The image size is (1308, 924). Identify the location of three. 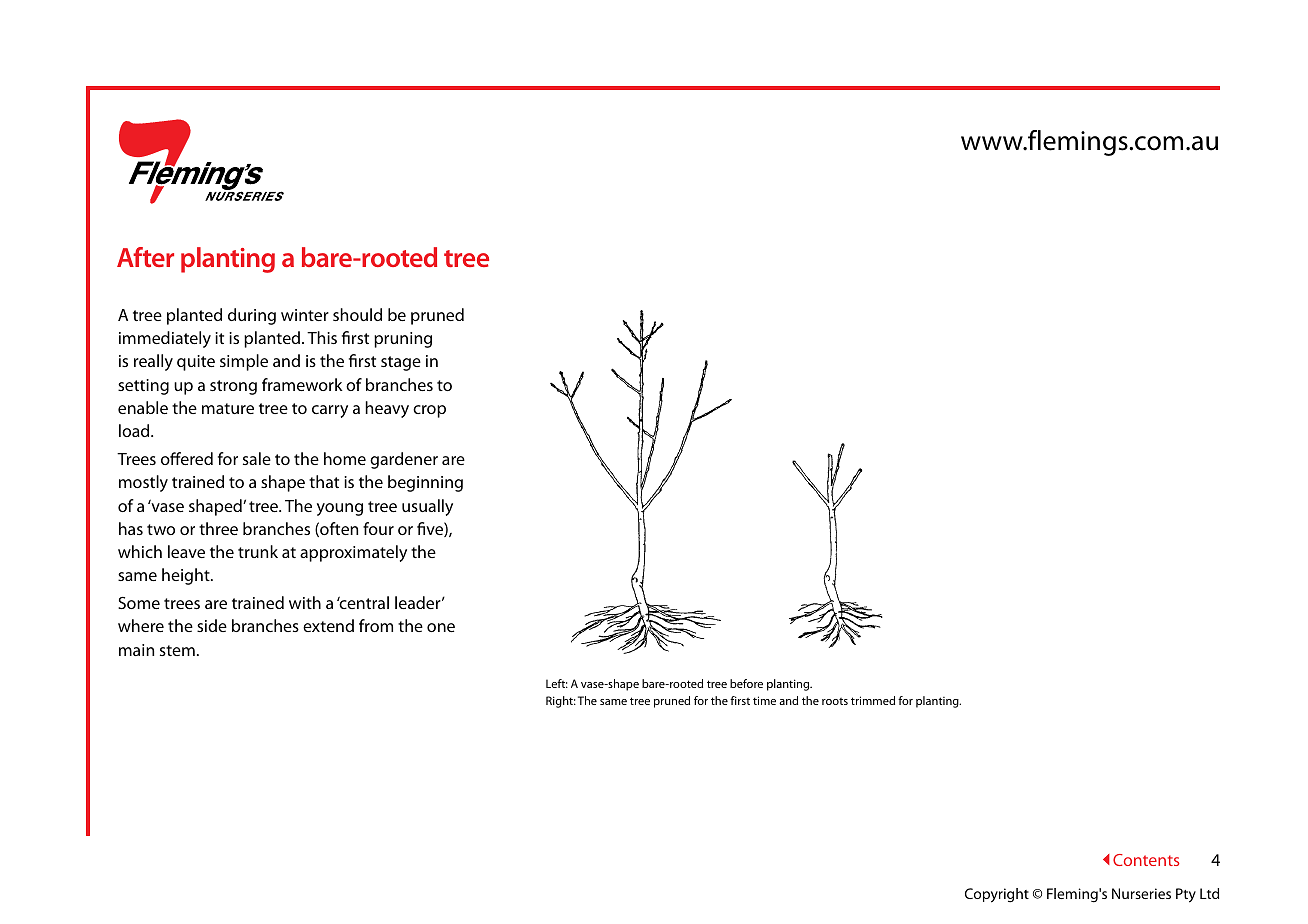
(218, 528).
